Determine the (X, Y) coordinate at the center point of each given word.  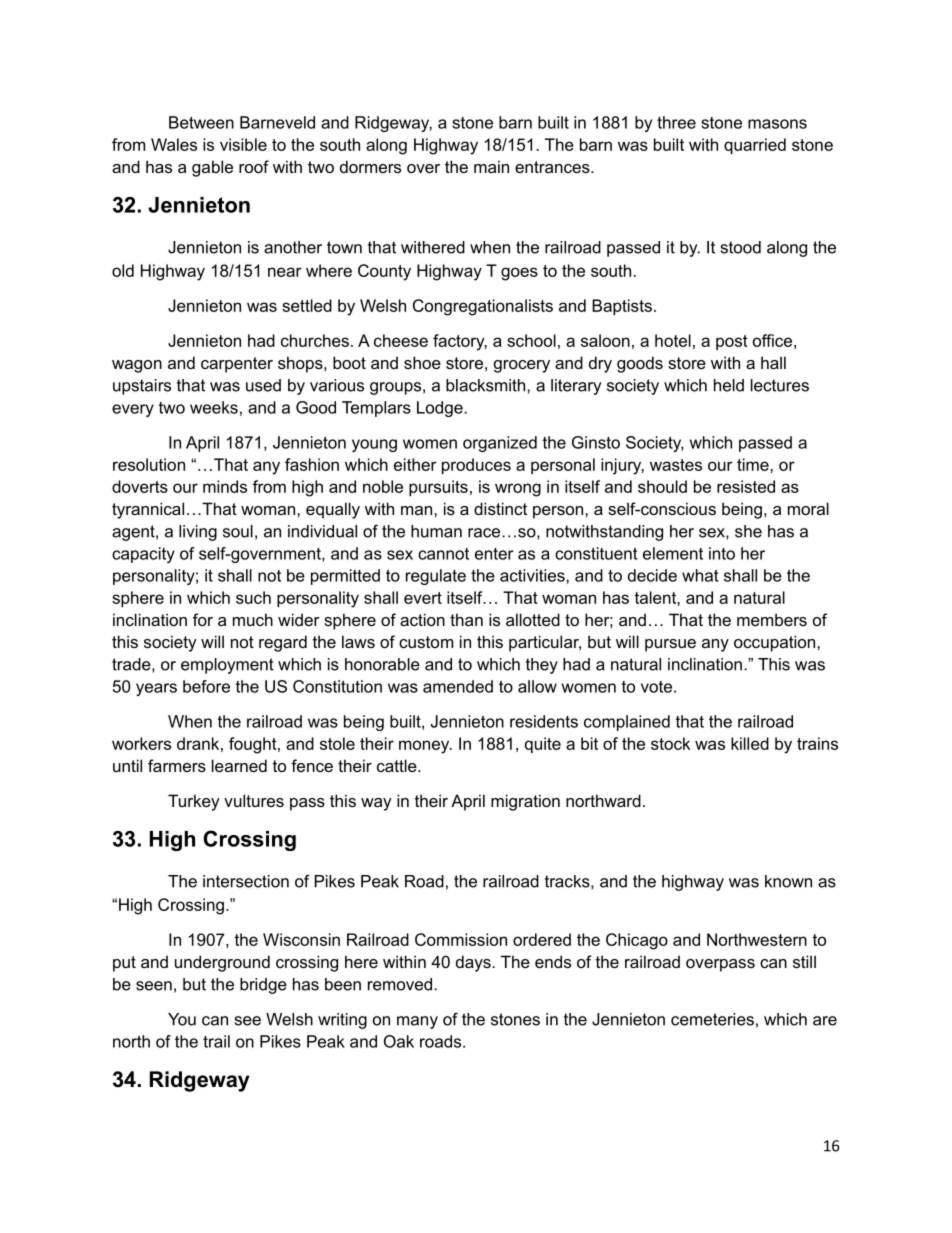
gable (212, 168)
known (788, 881)
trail (216, 1041)
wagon (137, 366)
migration (525, 802)
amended (458, 686)
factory (460, 342)
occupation (776, 643)
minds (225, 486)
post (732, 342)
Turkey (194, 802)
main (491, 166)
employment (227, 666)
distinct (500, 508)
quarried (755, 146)
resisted (746, 486)
